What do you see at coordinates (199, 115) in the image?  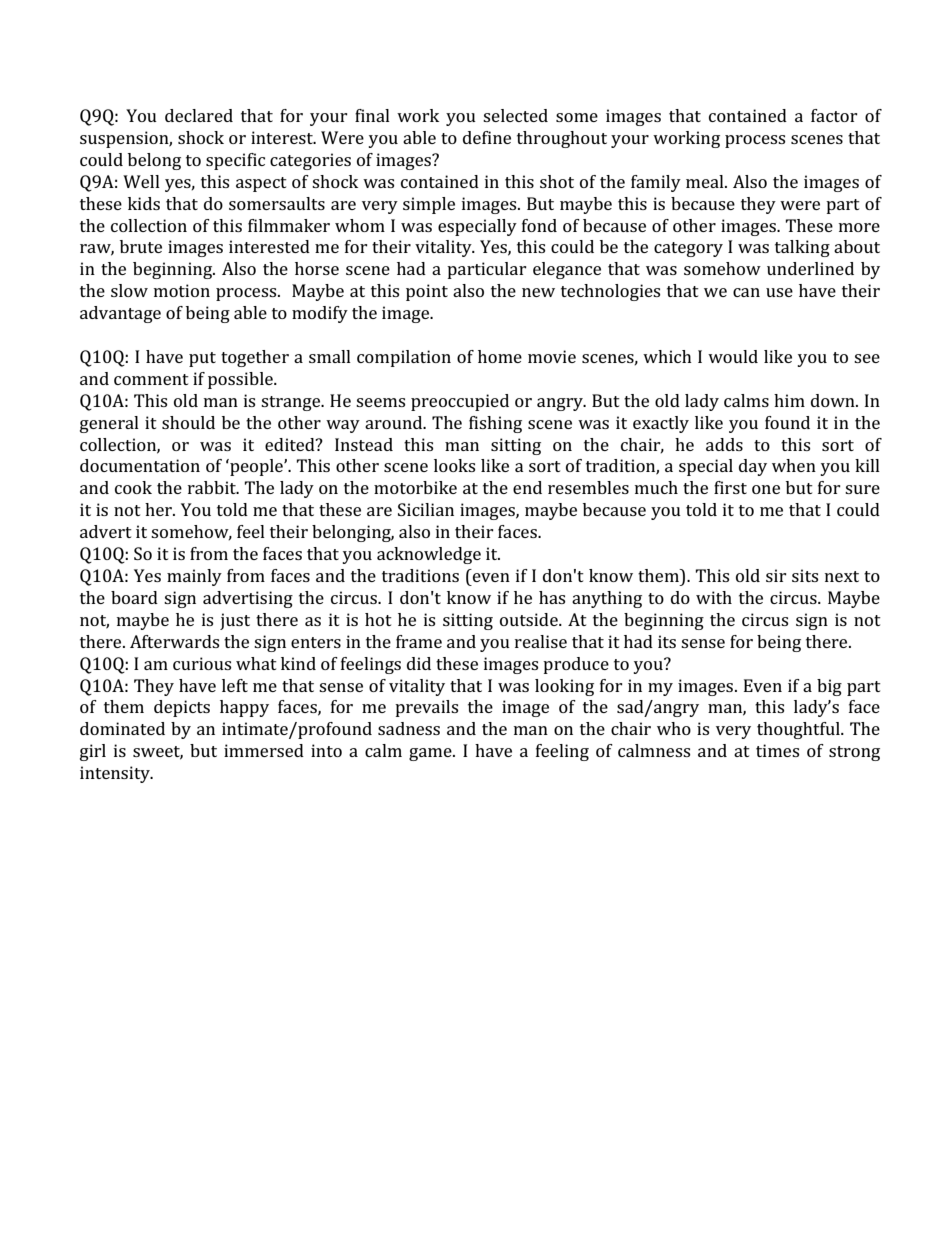 I see `declared` at bounding box center [199, 115].
